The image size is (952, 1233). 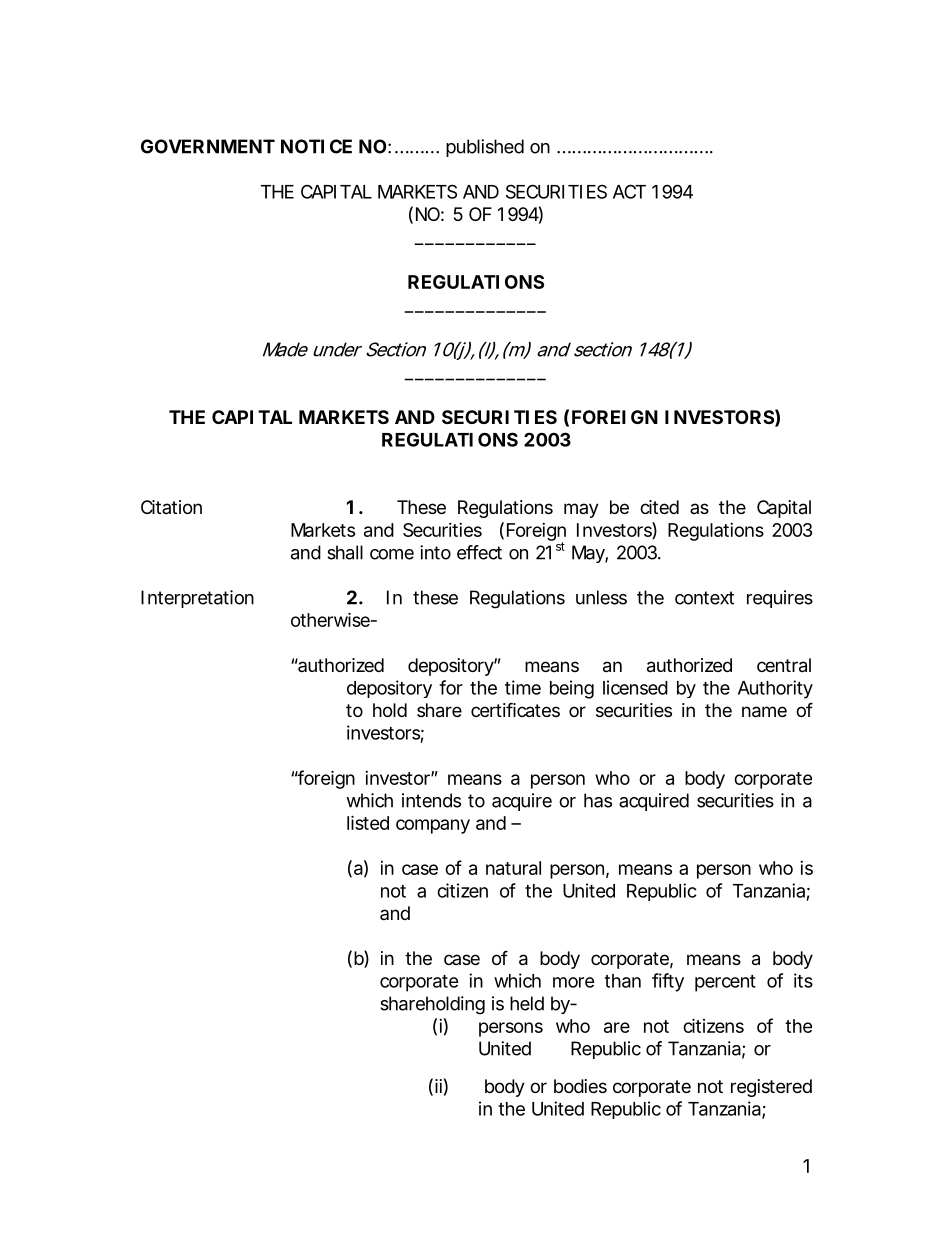 What do you see at coordinates (197, 599) in the image?
I see `Interpretation` at bounding box center [197, 599].
